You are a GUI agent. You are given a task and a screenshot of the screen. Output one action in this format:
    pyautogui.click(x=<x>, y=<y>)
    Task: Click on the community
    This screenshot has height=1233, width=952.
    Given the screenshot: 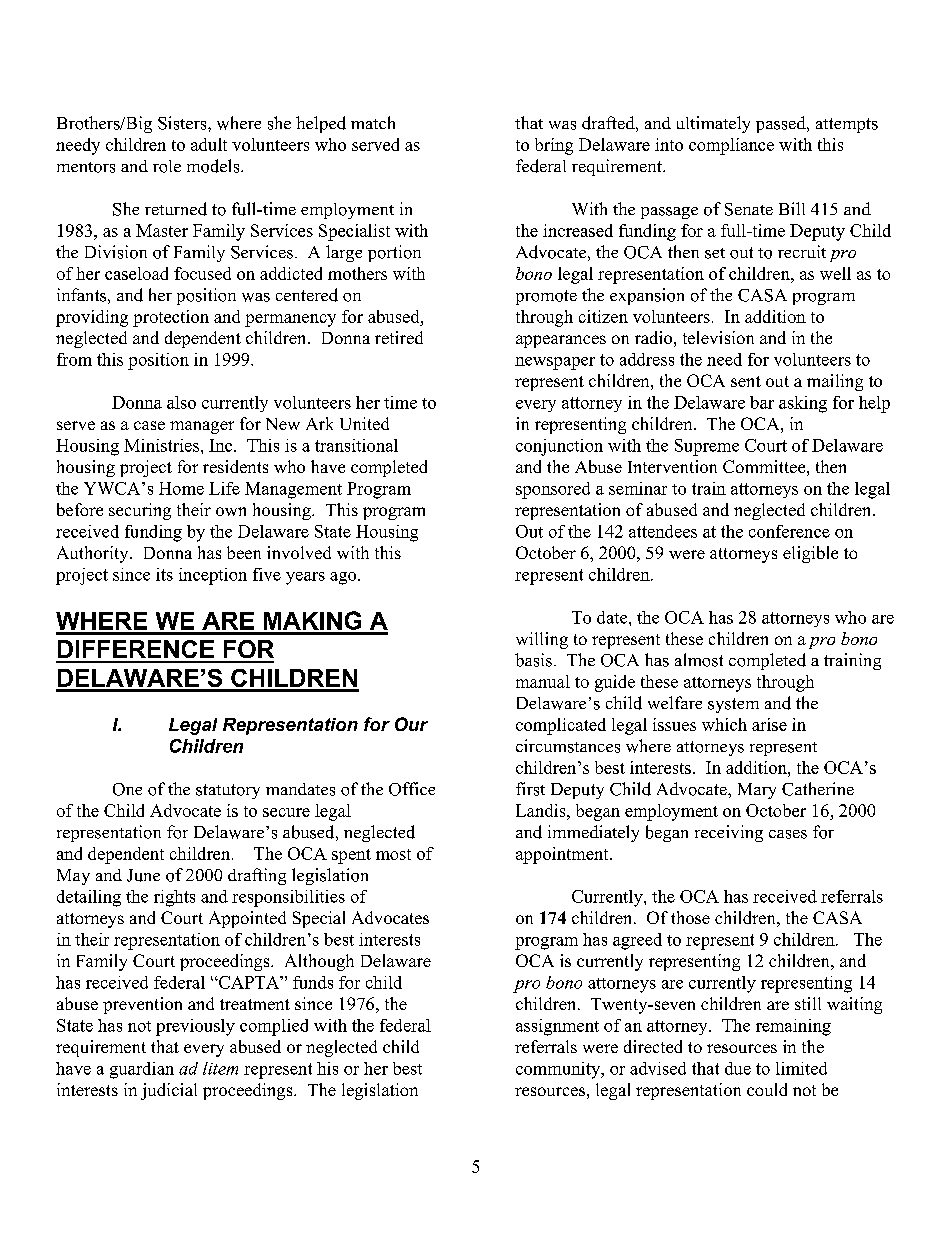 What is the action you would take?
    pyautogui.click(x=559, y=1070)
